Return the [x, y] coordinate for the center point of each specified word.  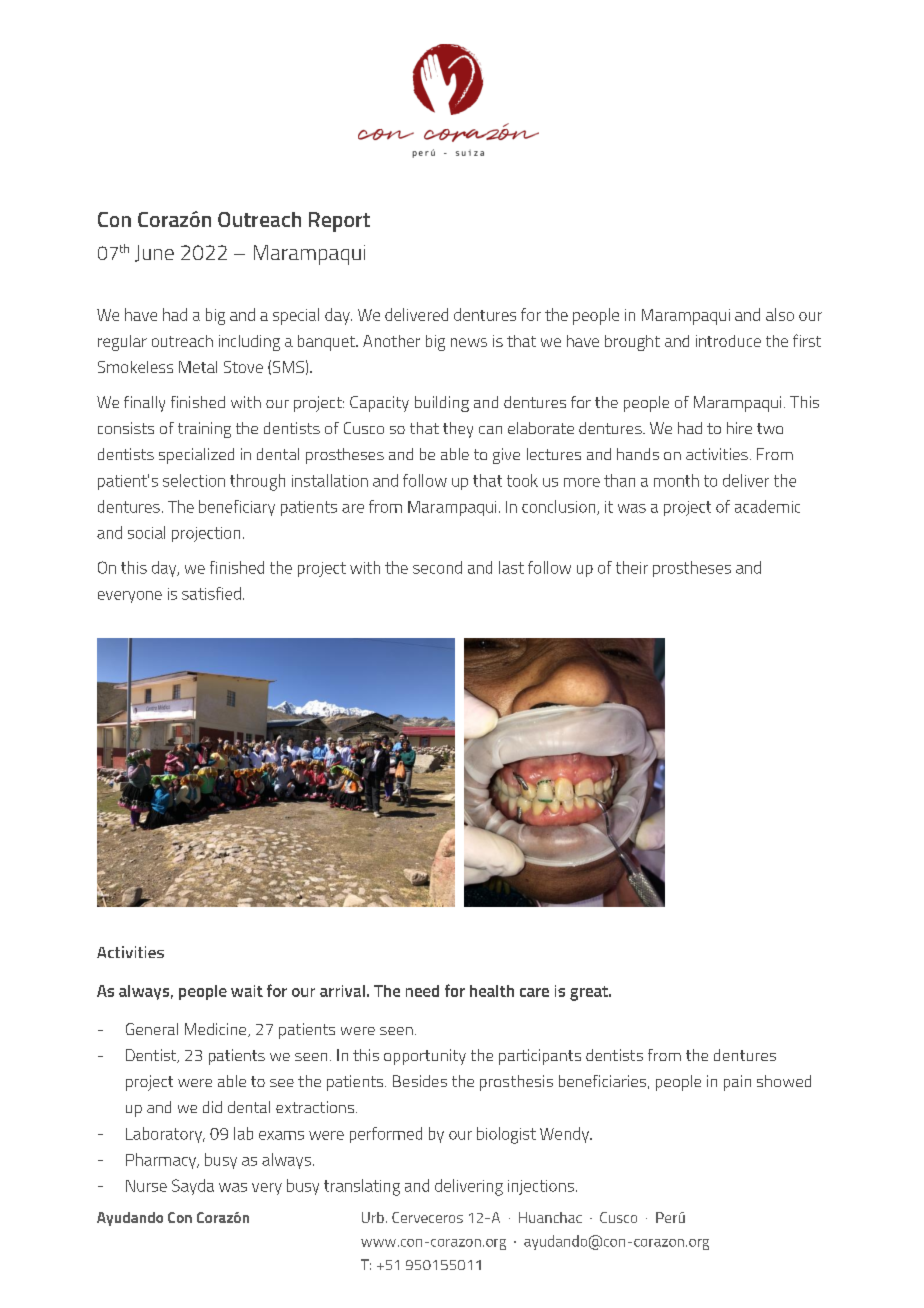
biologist [506, 1135]
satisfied [211, 593]
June [154, 253]
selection [194, 480]
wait [247, 991]
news [469, 342]
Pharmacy [162, 1161]
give [506, 456]
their [632, 567]
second [437, 567]
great [590, 993]
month [676, 480]
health [492, 991]
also [780, 314]
